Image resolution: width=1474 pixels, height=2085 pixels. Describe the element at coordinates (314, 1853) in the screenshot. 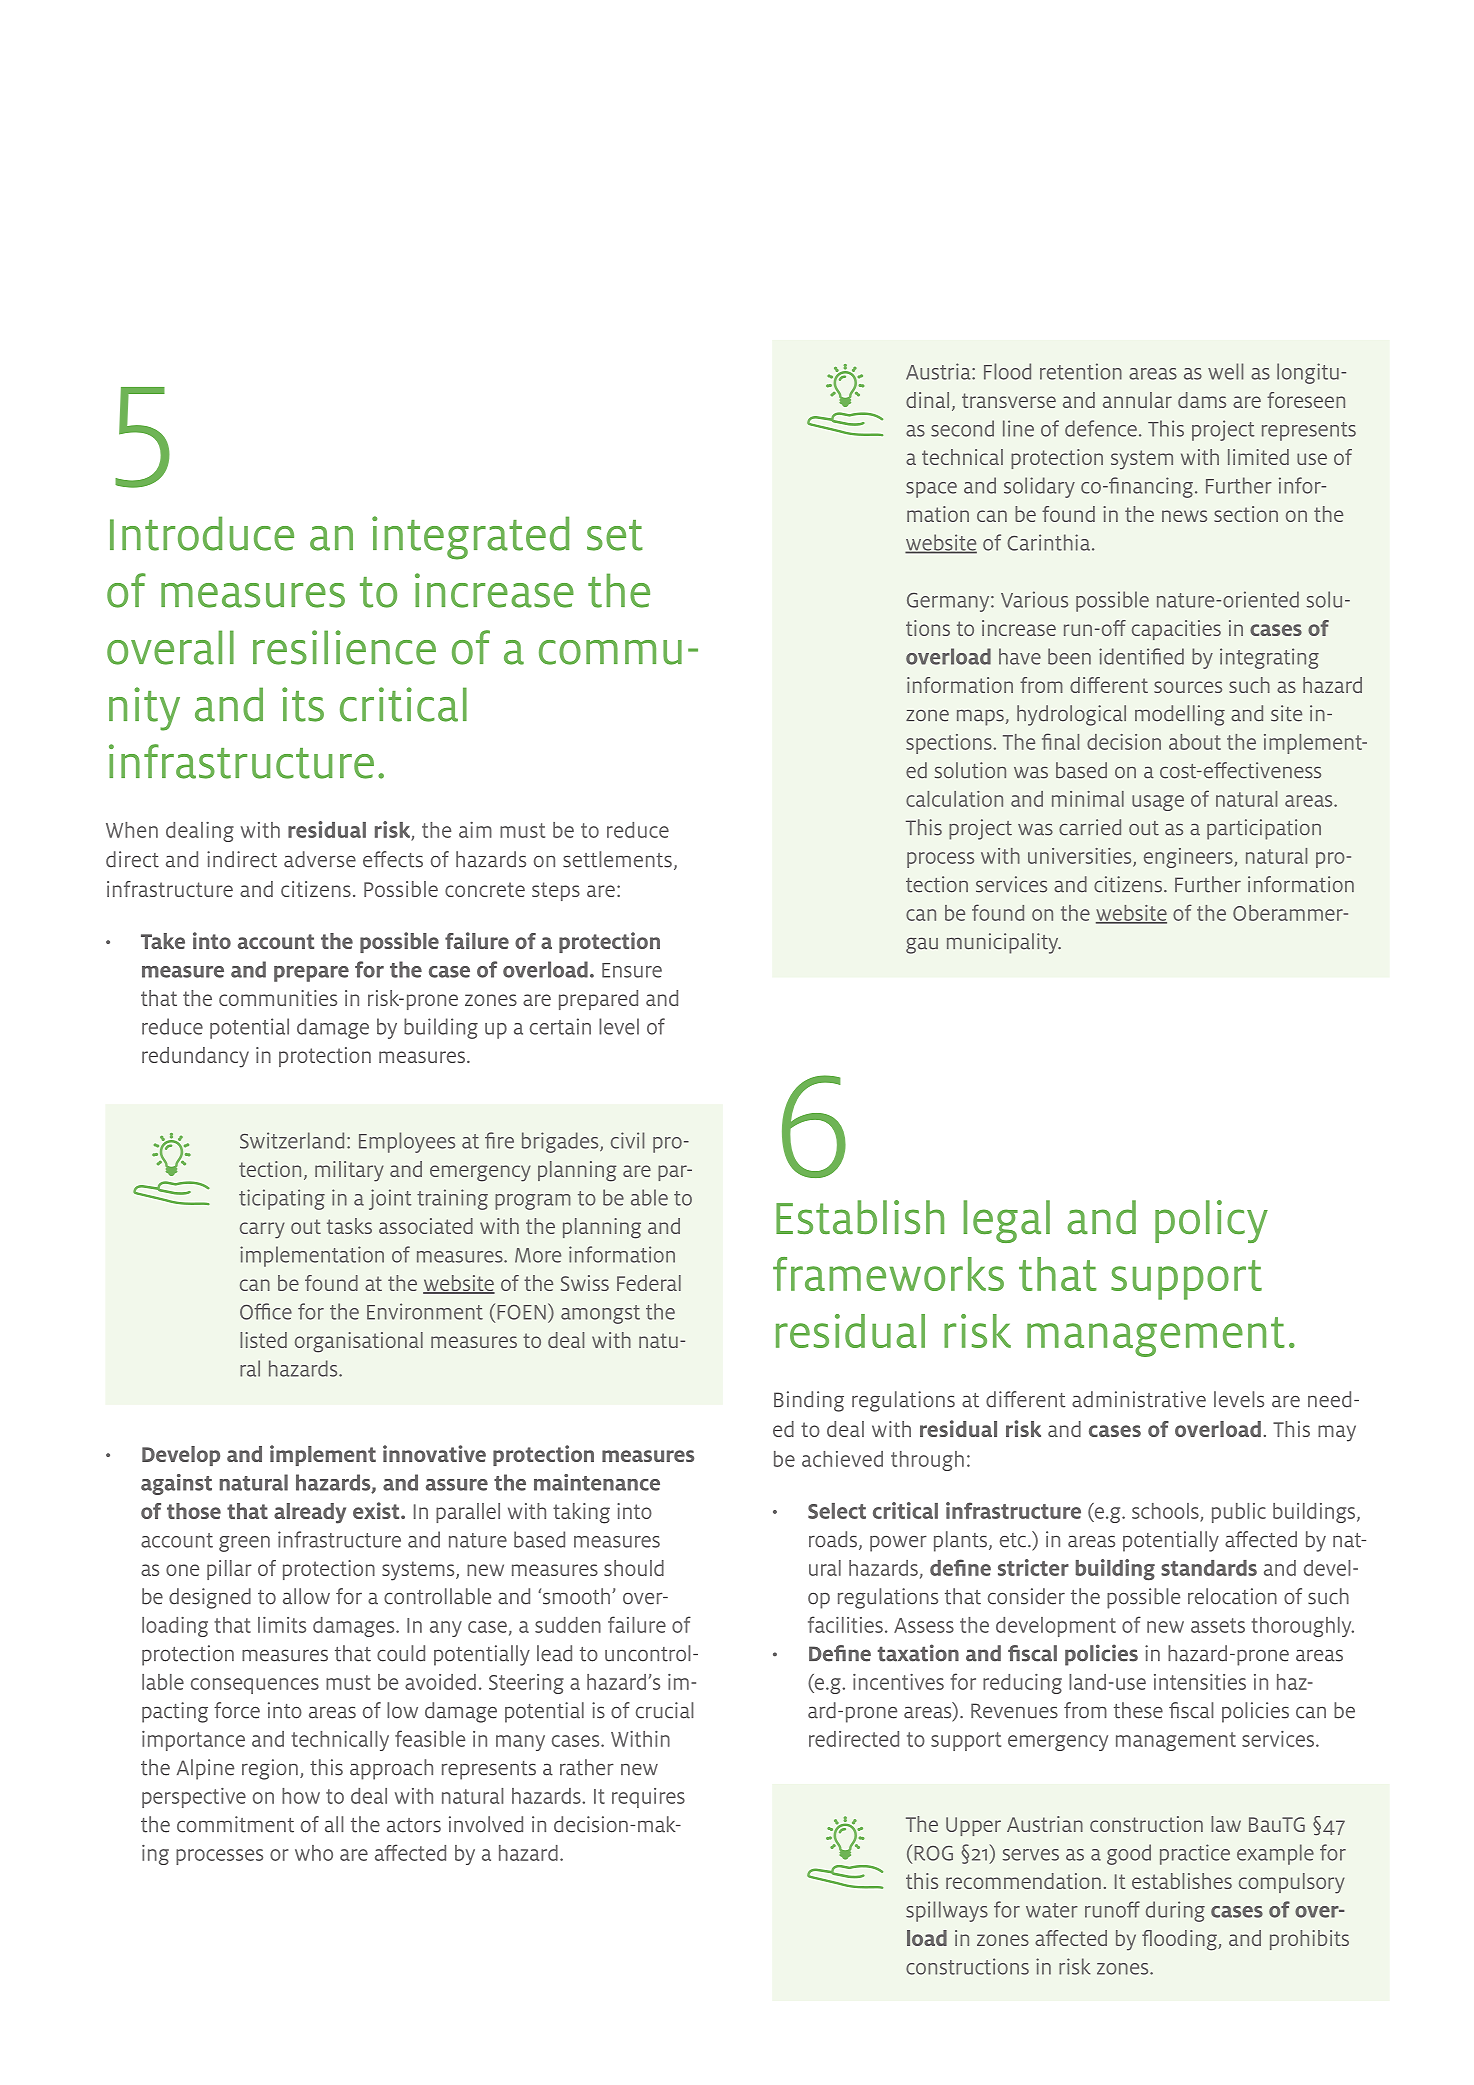

I see `who` at that location.
